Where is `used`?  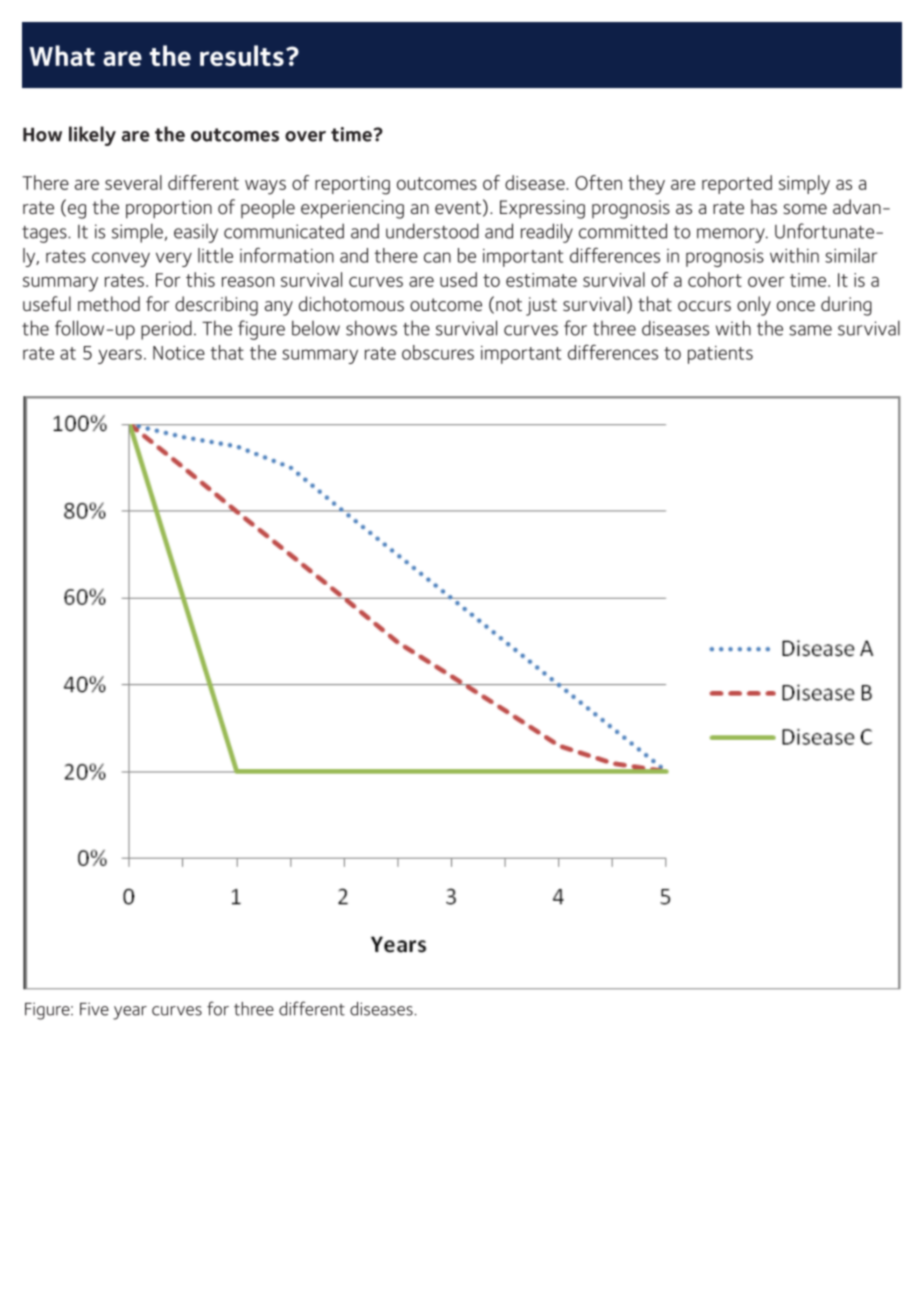
used is located at coordinates (458, 279).
